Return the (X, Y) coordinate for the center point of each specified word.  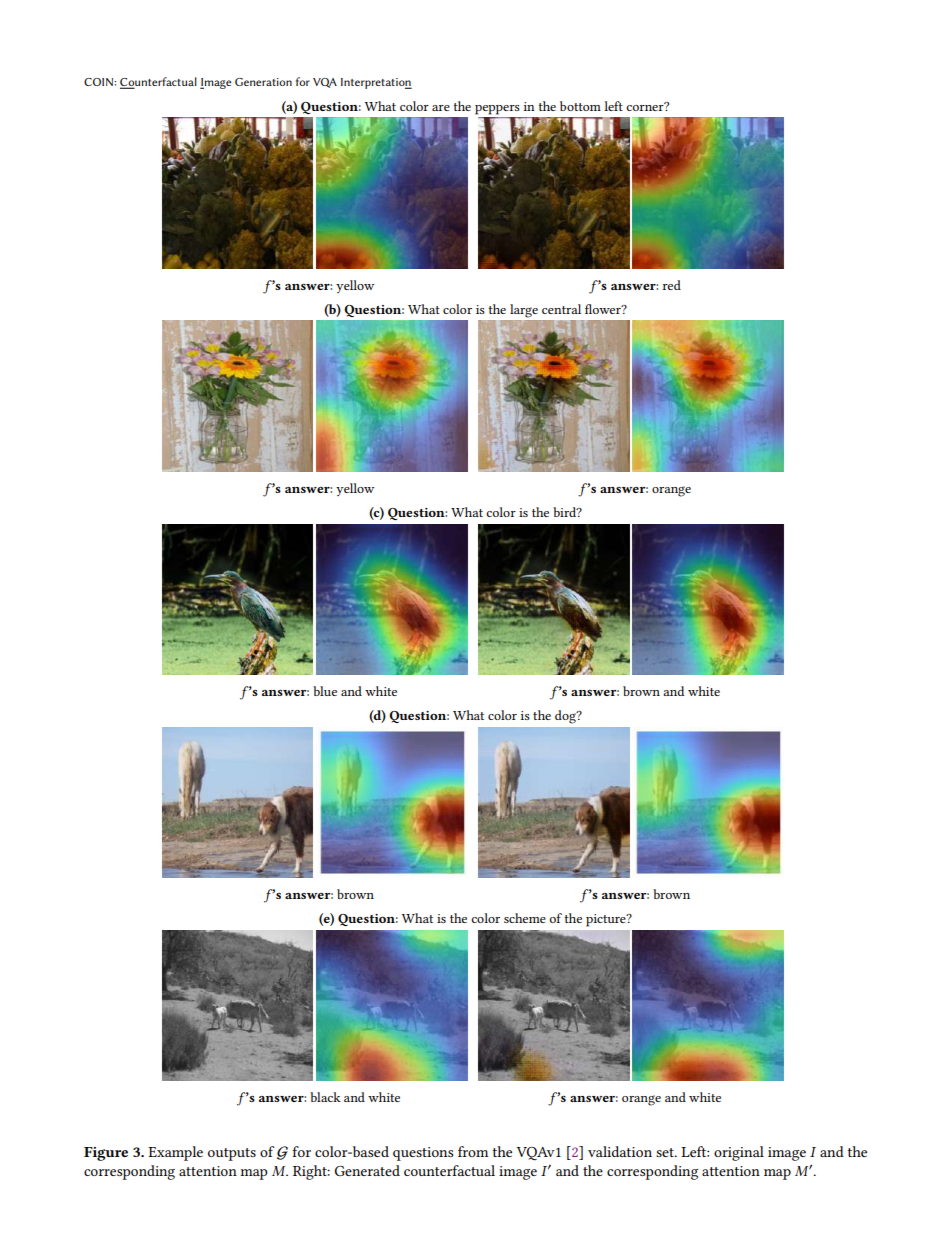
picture (607, 920)
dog (566, 717)
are (441, 108)
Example (175, 1153)
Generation (263, 82)
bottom (580, 106)
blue (325, 691)
